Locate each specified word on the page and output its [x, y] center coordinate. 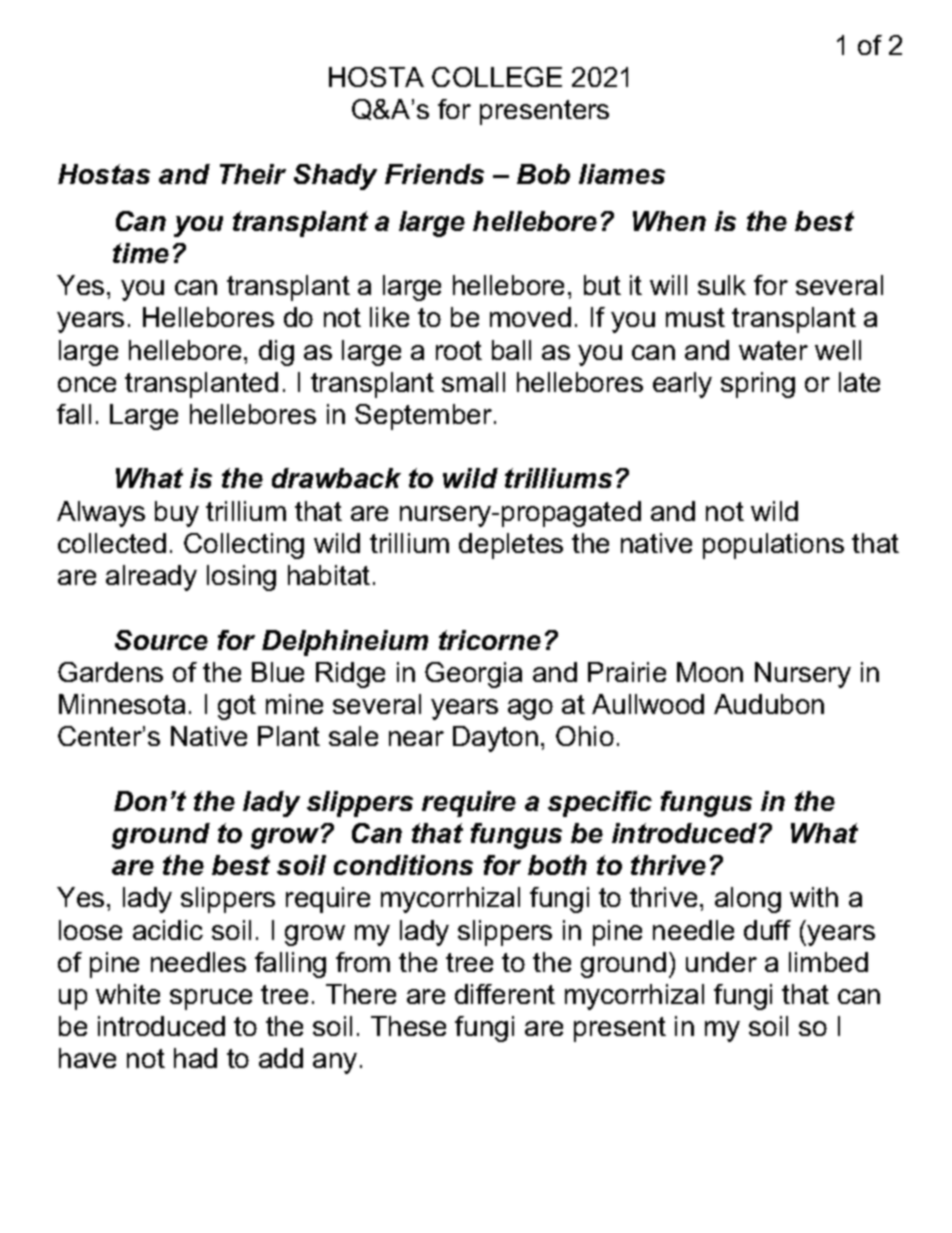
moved [530, 317]
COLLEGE [497, 77]
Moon [710, 672]
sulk [722, 285]
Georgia [473, 675]
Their [253, 174]
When [669, 221]
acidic [168, 930]
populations [773, 546]
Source [161, 640]
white [128, 994]
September [425, 417]
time [141, 253]
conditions [403, 865]
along [748, 900]
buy [177, 514]
